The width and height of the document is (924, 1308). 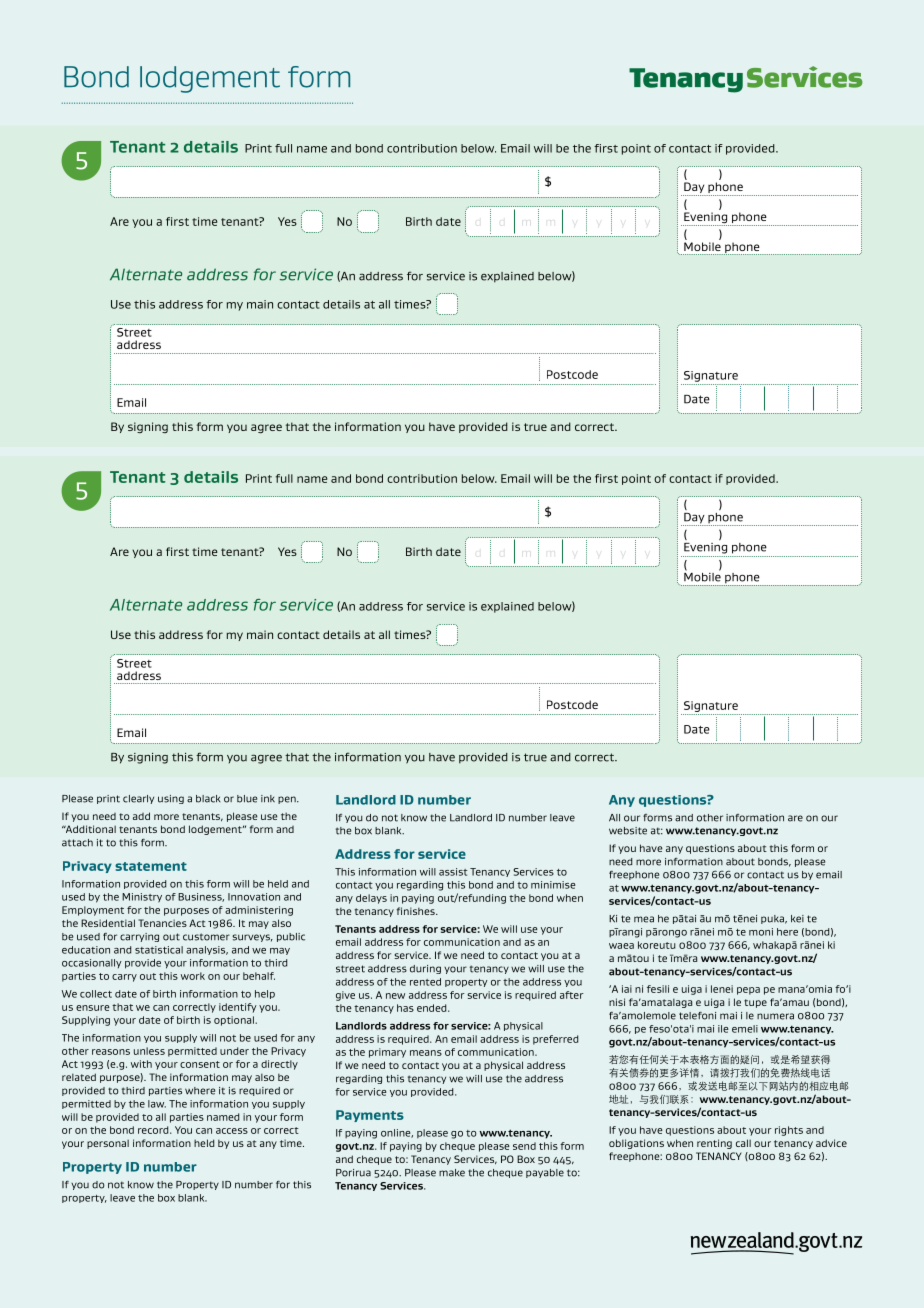 I want to click on statistical, so click(x=159, y=950).
